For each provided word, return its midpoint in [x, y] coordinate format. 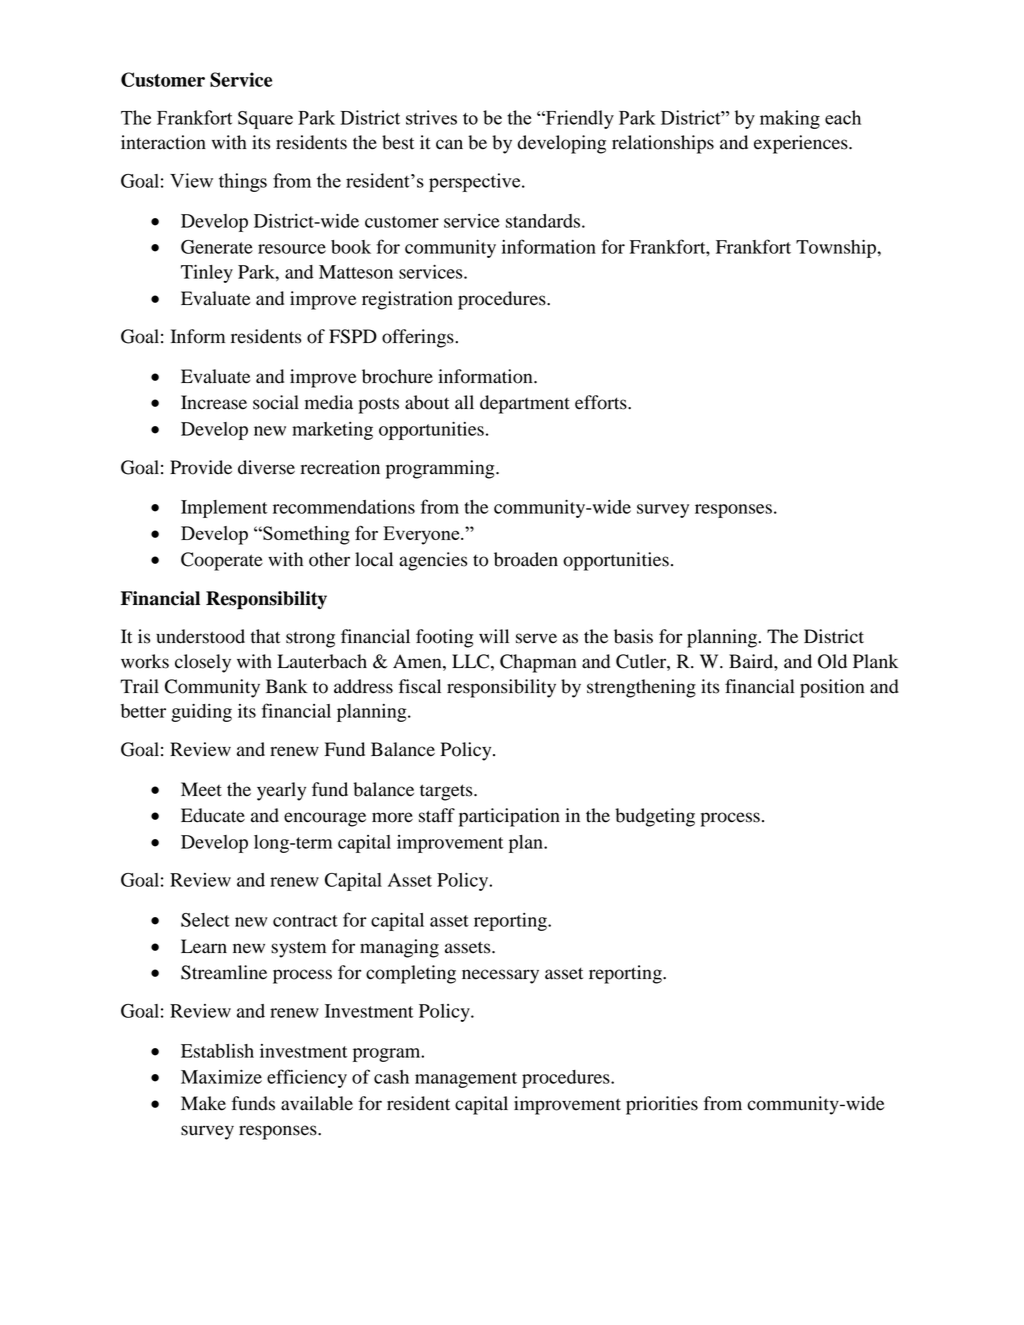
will [494, 636]
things [243, 182]
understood [200, 636]
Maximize [221, 1077]
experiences [802, 144]
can [449, 144]
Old [832, 661]
